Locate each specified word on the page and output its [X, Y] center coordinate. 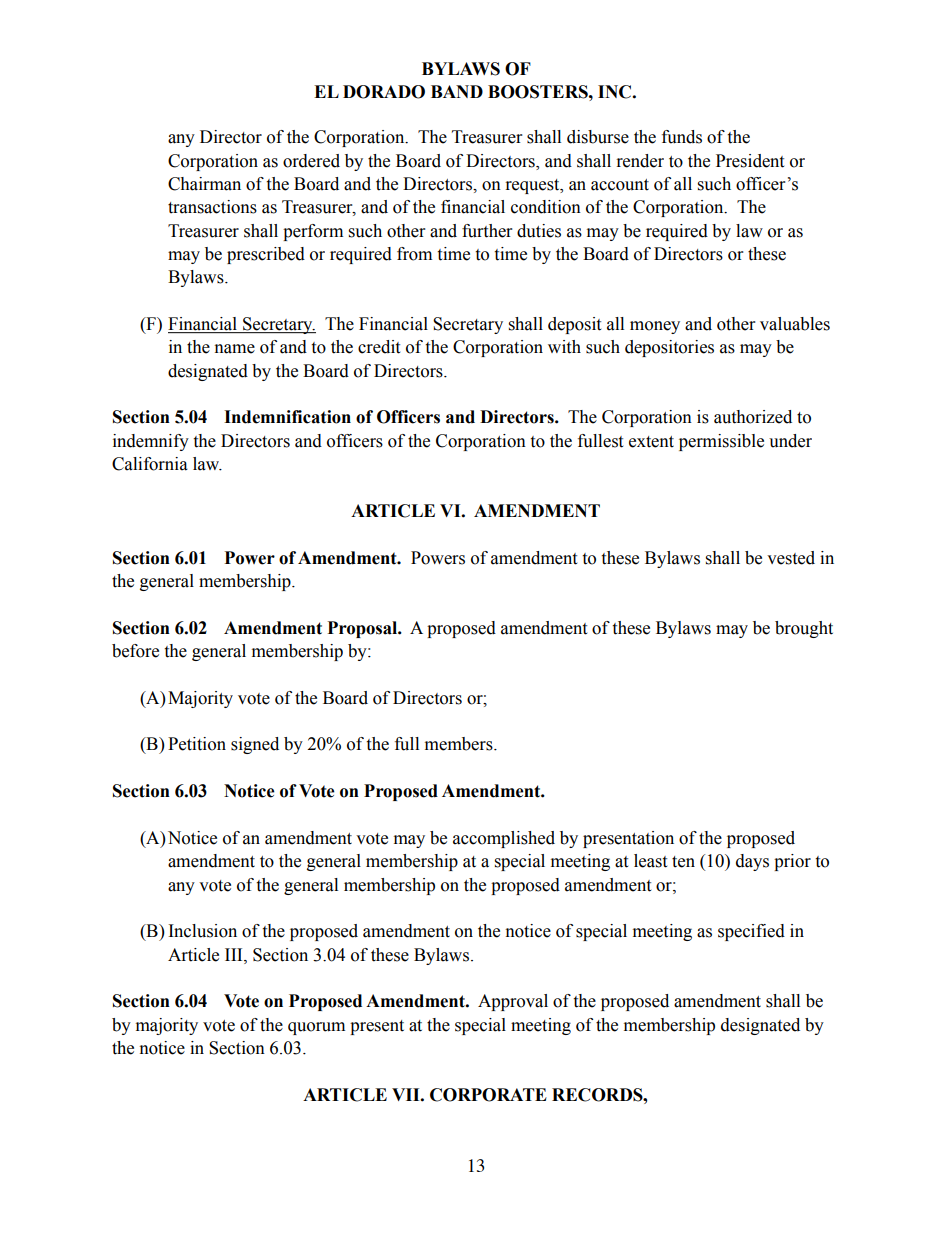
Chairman [204, 184]
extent [651, 442]
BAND [457, 91]
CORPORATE [488, 1095]
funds [682, 137]
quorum [316, 1028]
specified [751, 932]
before [135, 651]
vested [791, 558]
